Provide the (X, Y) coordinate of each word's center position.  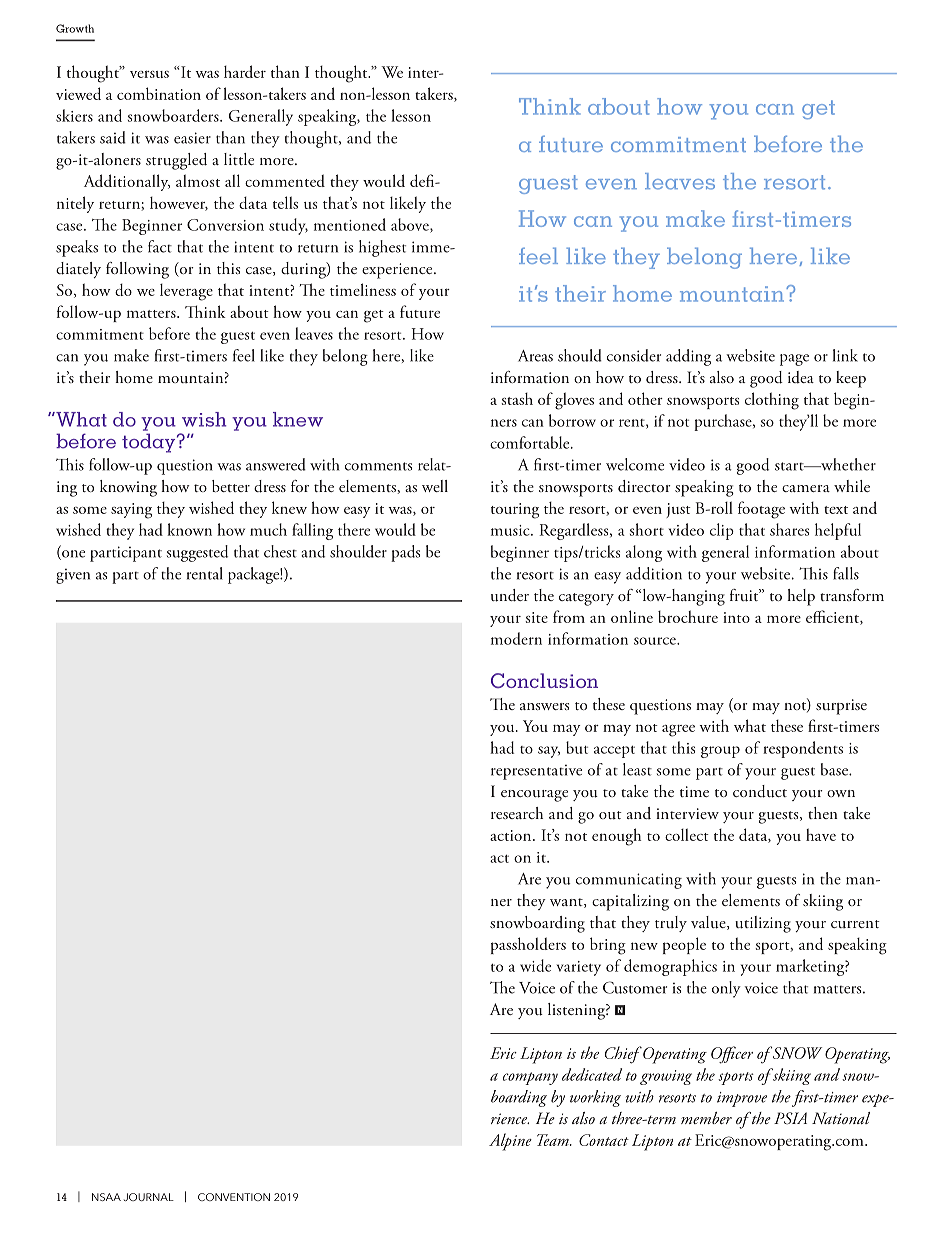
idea (801, 377)
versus (149, 74)
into (736, 617)
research (517, 813)
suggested (197, 553)
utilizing (763, 924)
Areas (535, 356)
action (512, 835)
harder (245, 71)
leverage (186, 292)
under (510, 595)
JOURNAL (149, 1197)
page (794, 360)
